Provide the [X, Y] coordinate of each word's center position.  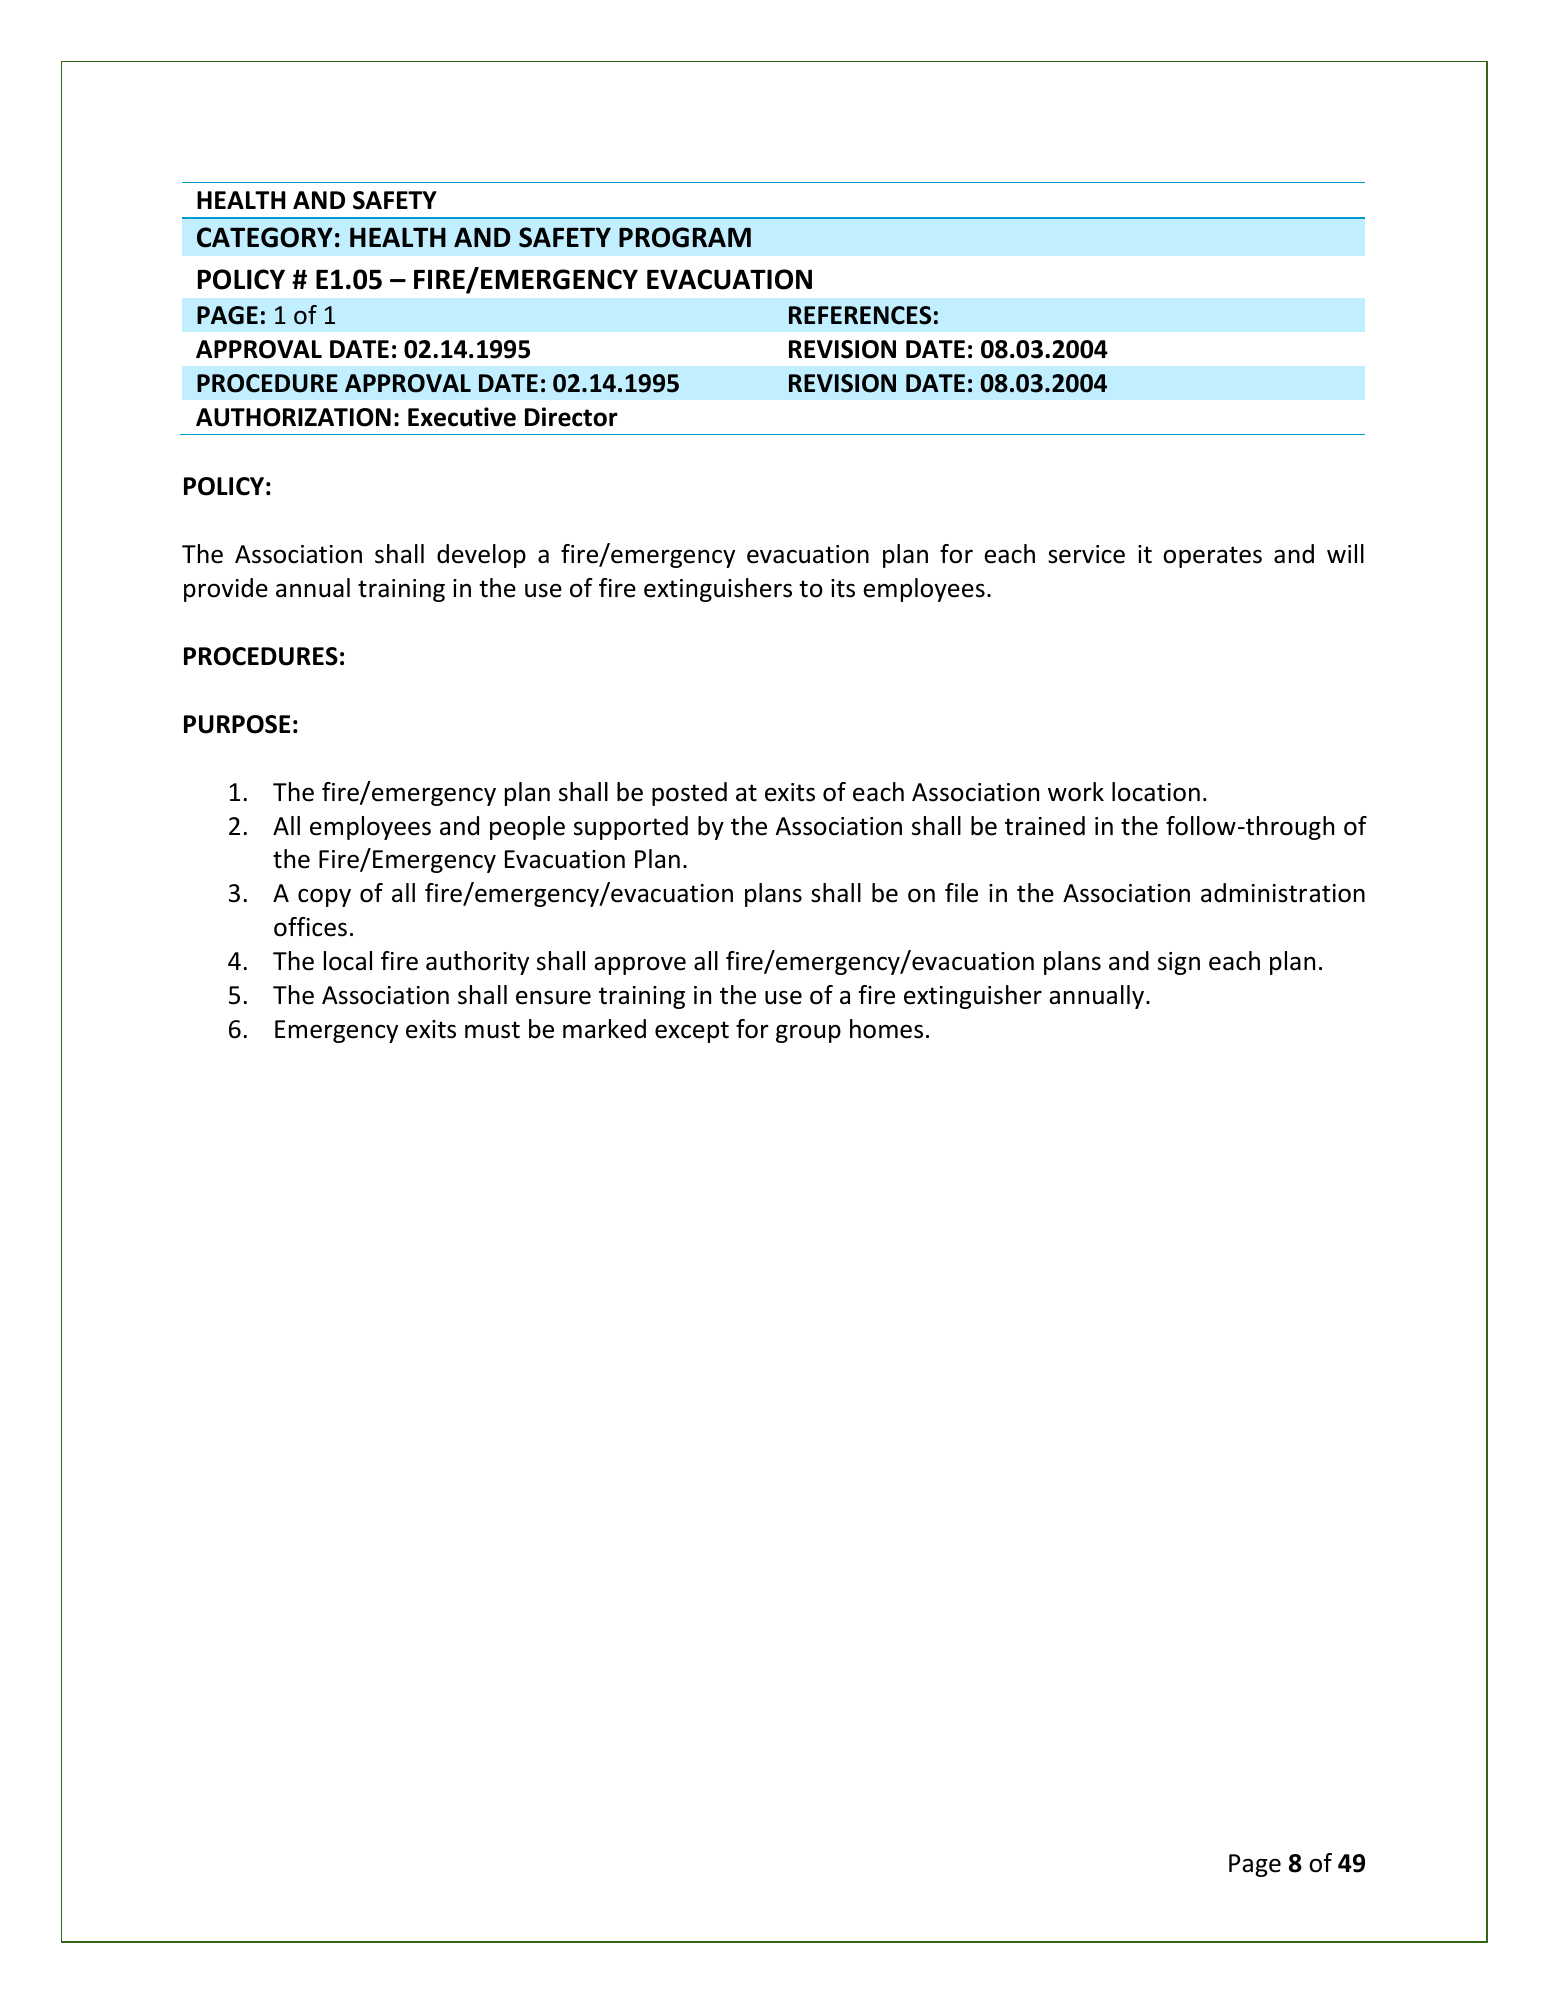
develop [481, 556]
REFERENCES [860, 315]
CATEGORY [265, 237]
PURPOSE [237, 724]
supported [631, 828]
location [1156, 792]
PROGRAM [685, 237]
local [348, 961]
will [1345, 553]
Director [571, 417]
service [1086, 554]
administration [1283, 893]
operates [1212, 557]
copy [324, 897]
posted [689, 794]
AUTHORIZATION [293, 417]
